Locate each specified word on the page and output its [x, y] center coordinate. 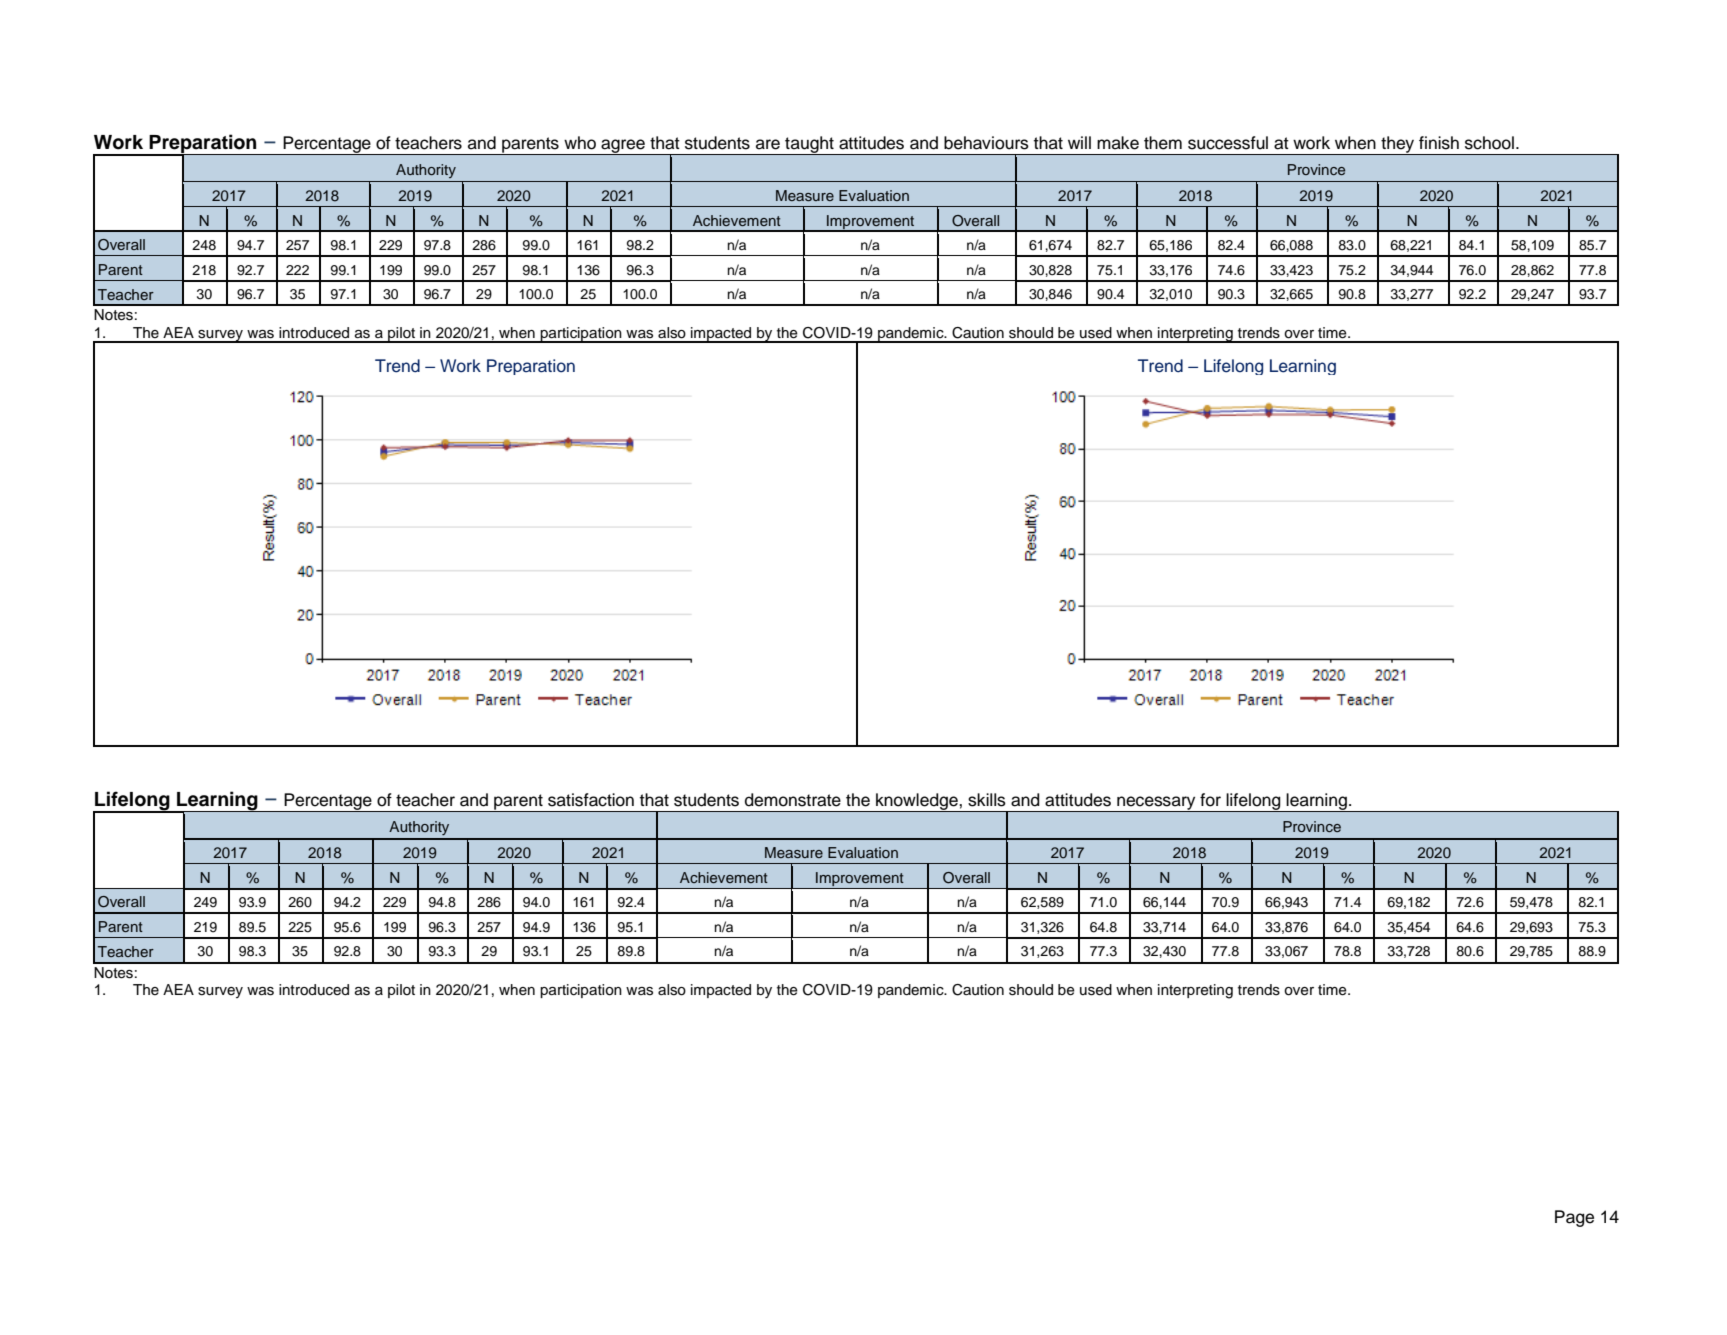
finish [1439, 143]
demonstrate [793, 800]
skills [987, 800]
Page [1574, 1218]
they [1398, 145]
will [1079, 142]
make [1118, 143]
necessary [1156, 804]
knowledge [917, 802]
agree [623, 147]
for [1210, 800]
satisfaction [591, 800]
